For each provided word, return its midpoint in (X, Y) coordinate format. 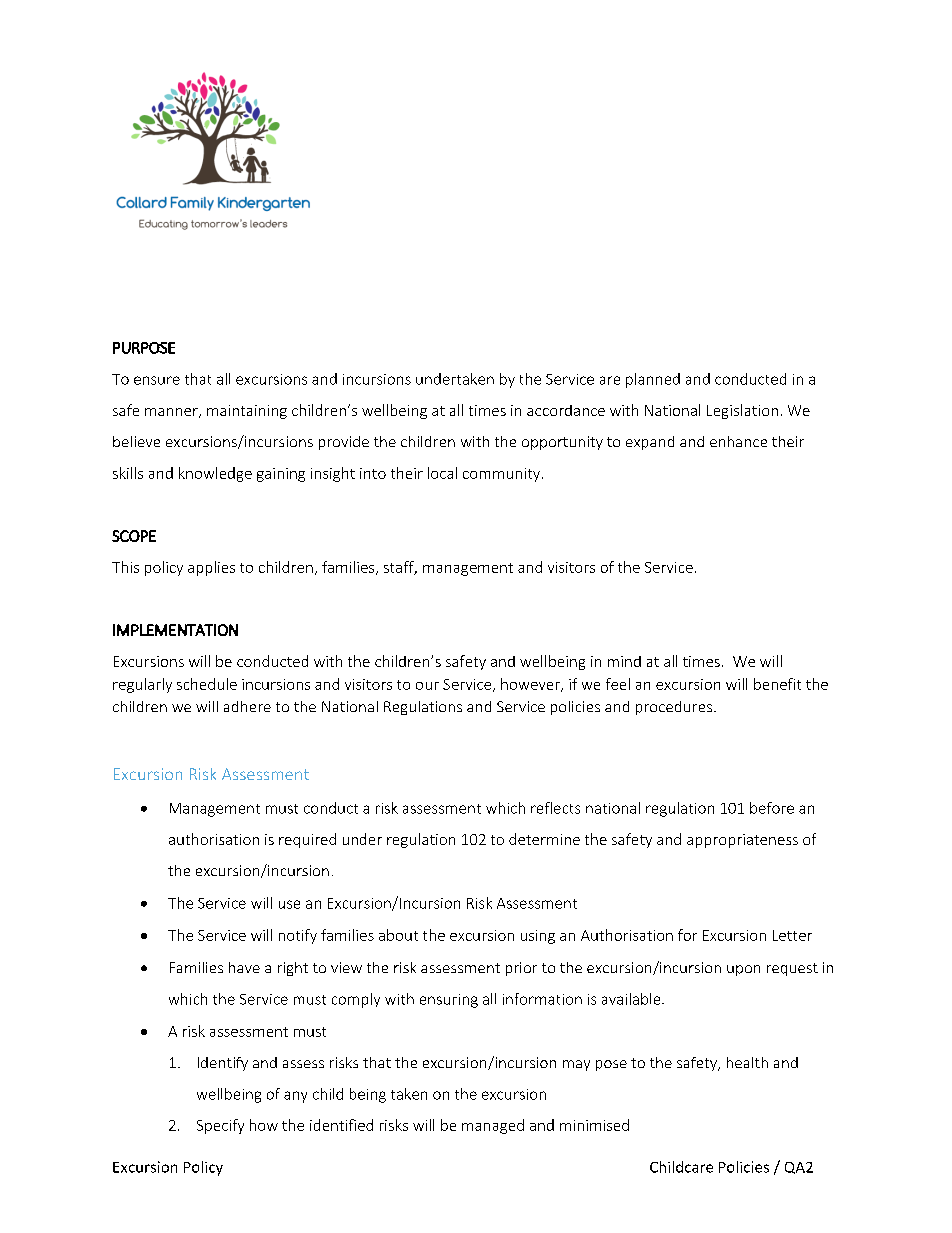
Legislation (742, 411)
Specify (220, 1126)
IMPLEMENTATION (175, 630)
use (289, 904)
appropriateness (742, 841)
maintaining (247, 412)
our (427, 686)
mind (624, 661)
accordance (566, 410)
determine (544, 839)
